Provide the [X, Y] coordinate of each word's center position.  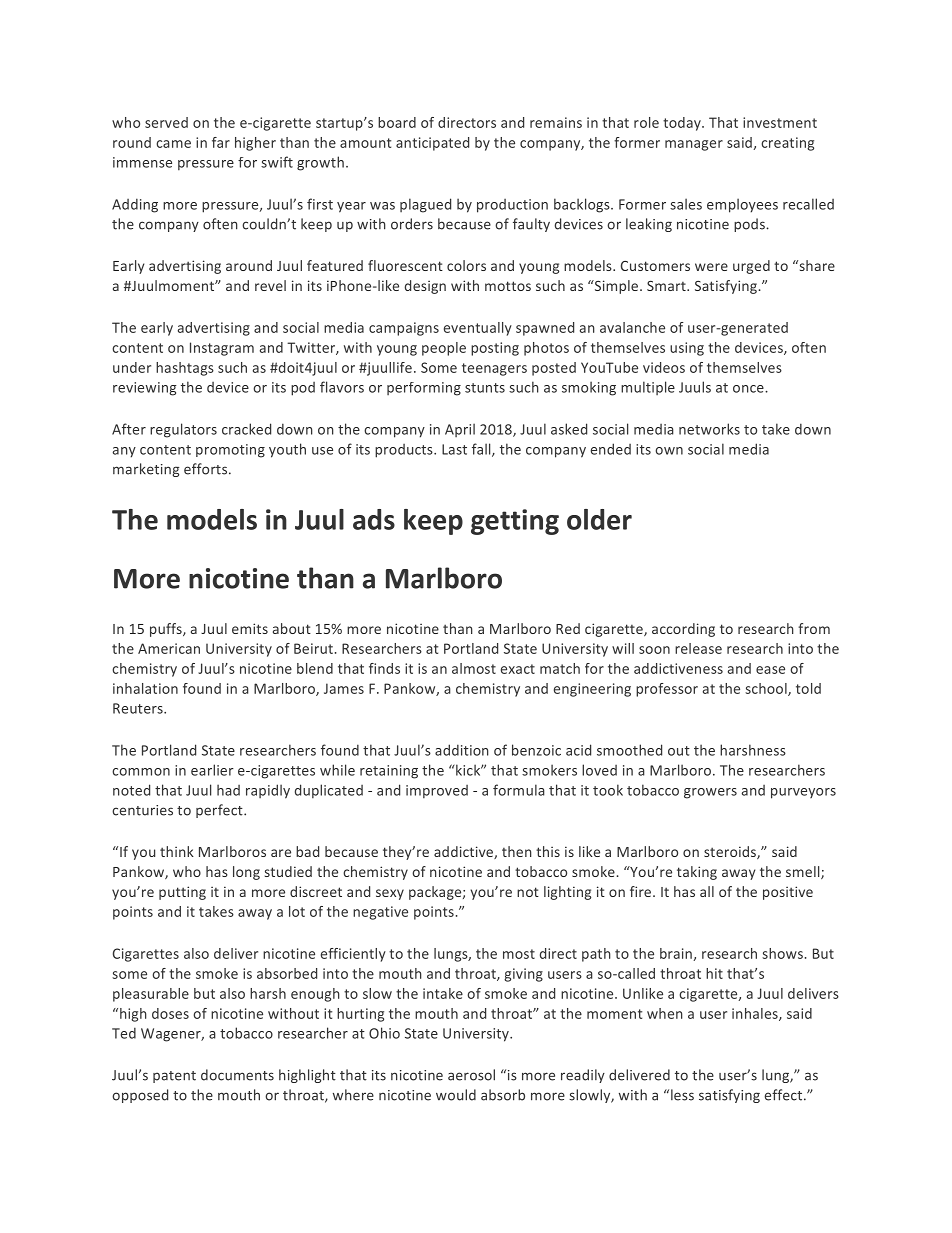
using [687, 349]
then [517, 851]
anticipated [432, 144]
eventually [478, 329]
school [767, 689]
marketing [146, 470]
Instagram [222, 349]
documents [237, 1075]
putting [182, 893]
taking [697, 873]
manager [694, 145]
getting [515, 522]
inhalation [145, 688]
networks [709, 429]
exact [518, 669]
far [221, 142]
